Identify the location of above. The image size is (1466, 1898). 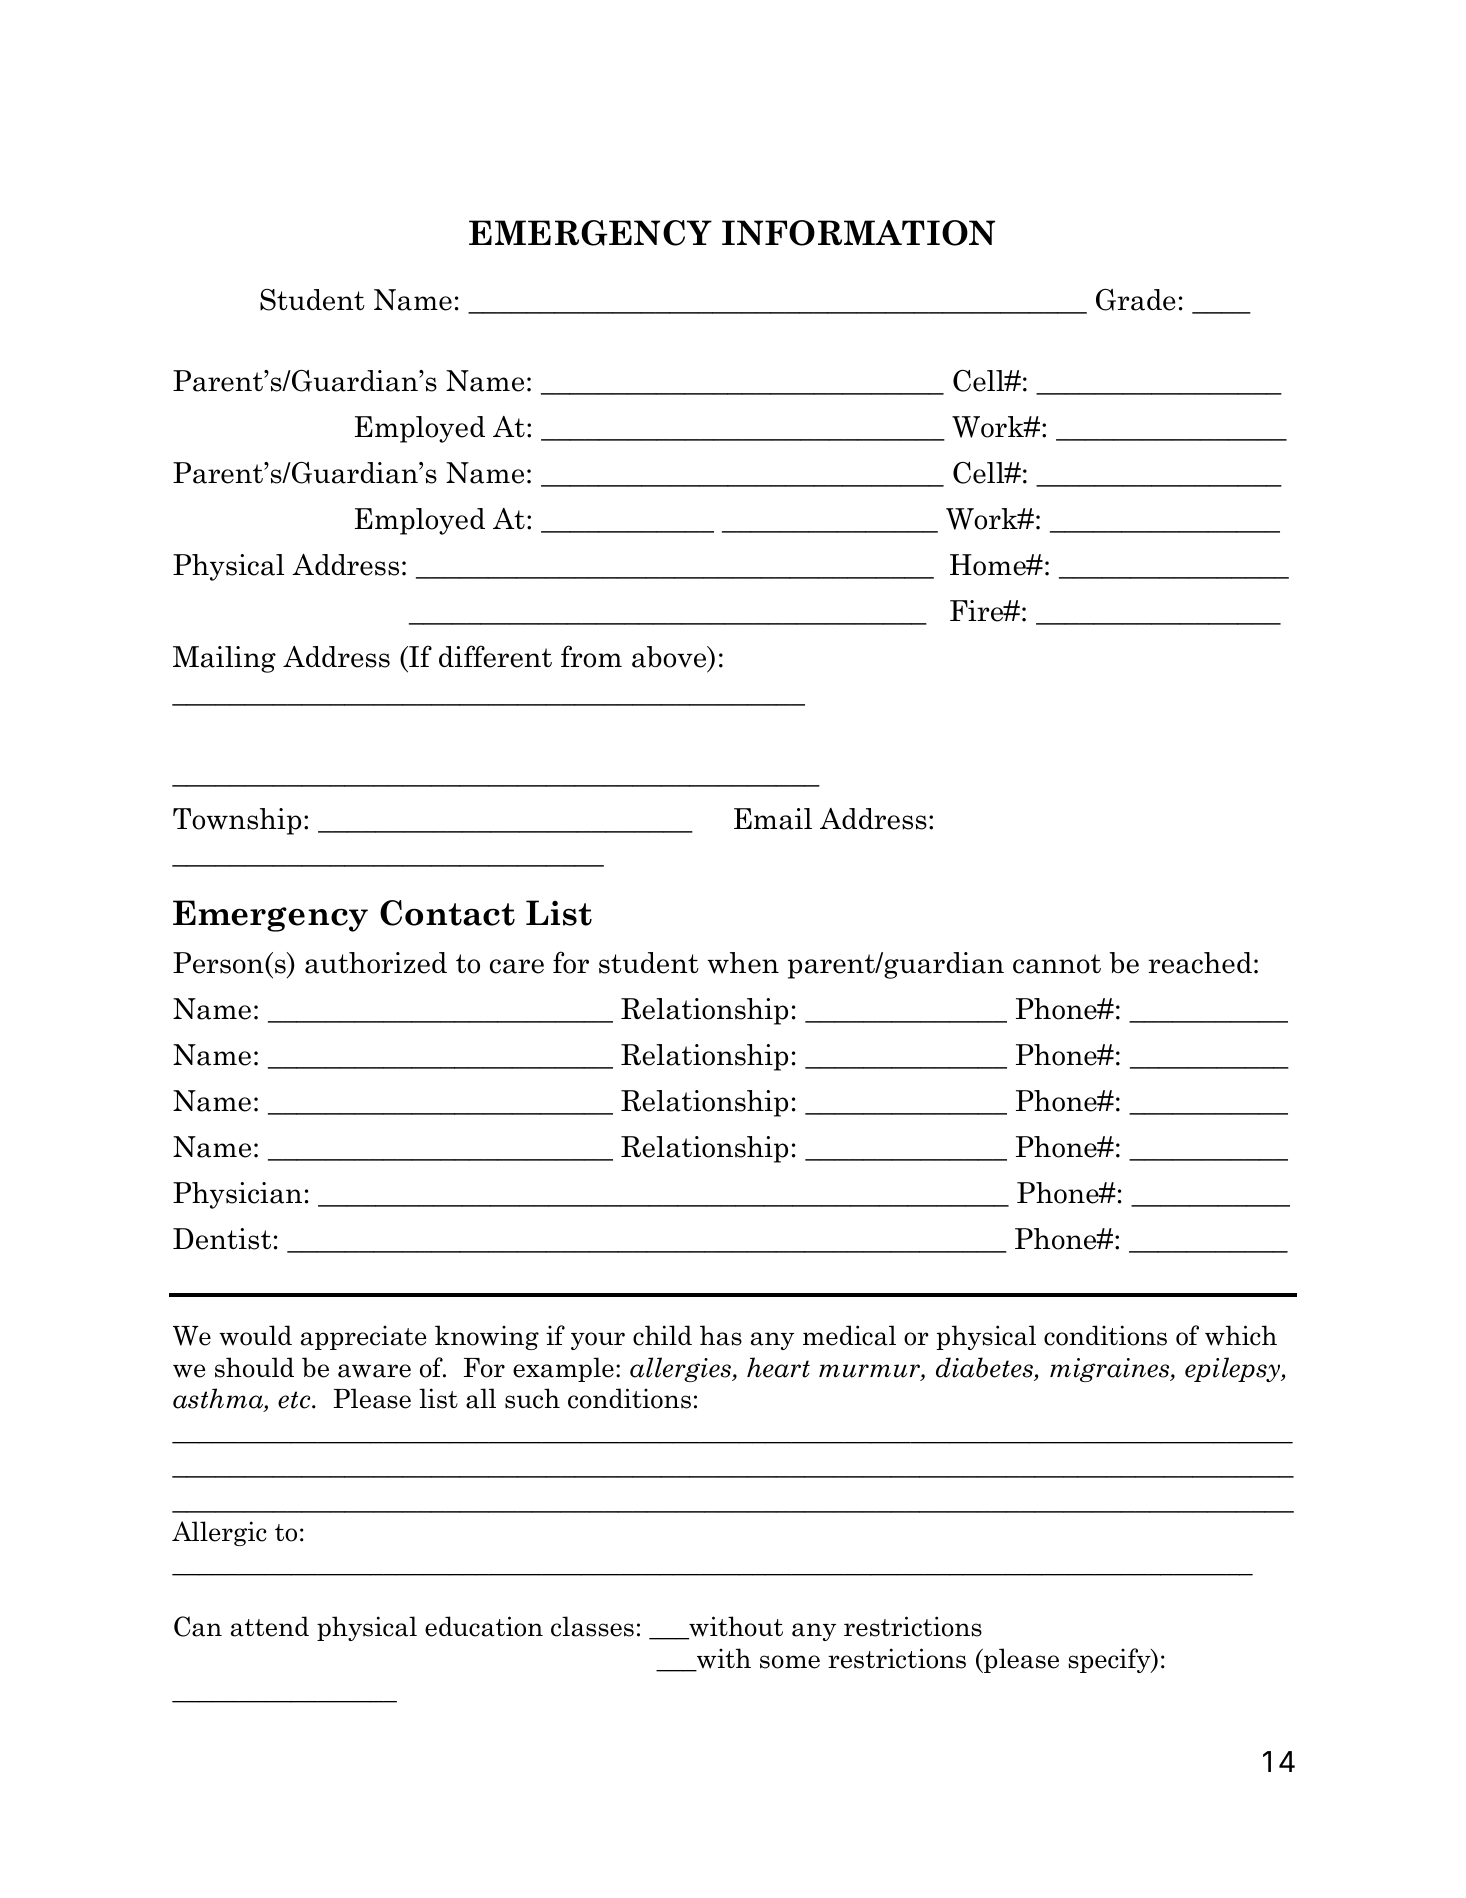
(670, 658).
